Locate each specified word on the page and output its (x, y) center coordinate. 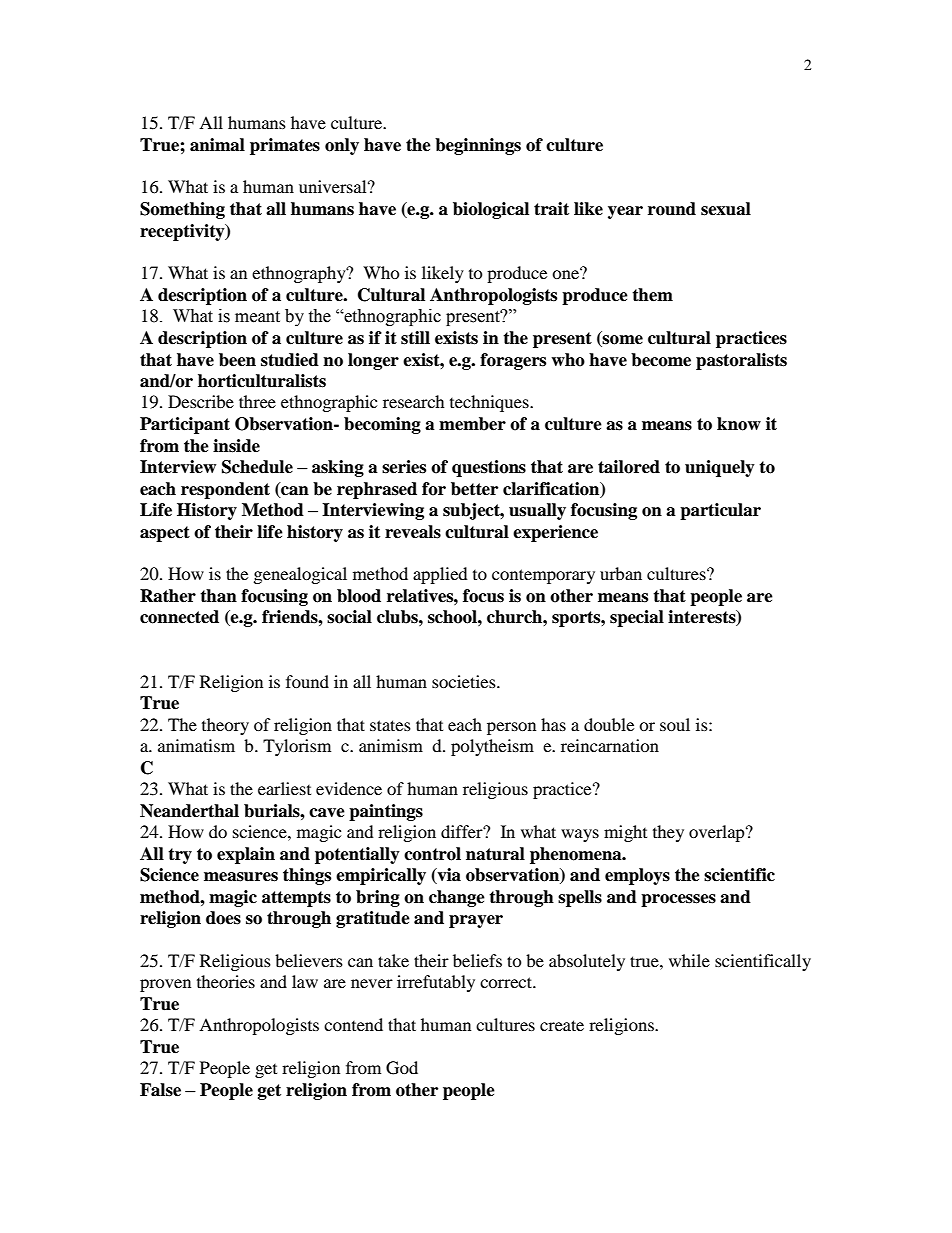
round (672, 209)
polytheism (492, 747)
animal (217, 145)
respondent (225, 490)
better (474, 489)
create (562, 1025)
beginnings (478, 146)
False (160, 1090)
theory (225, 726)
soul (675, 724)
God (402, 1068)
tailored (629, 467)
